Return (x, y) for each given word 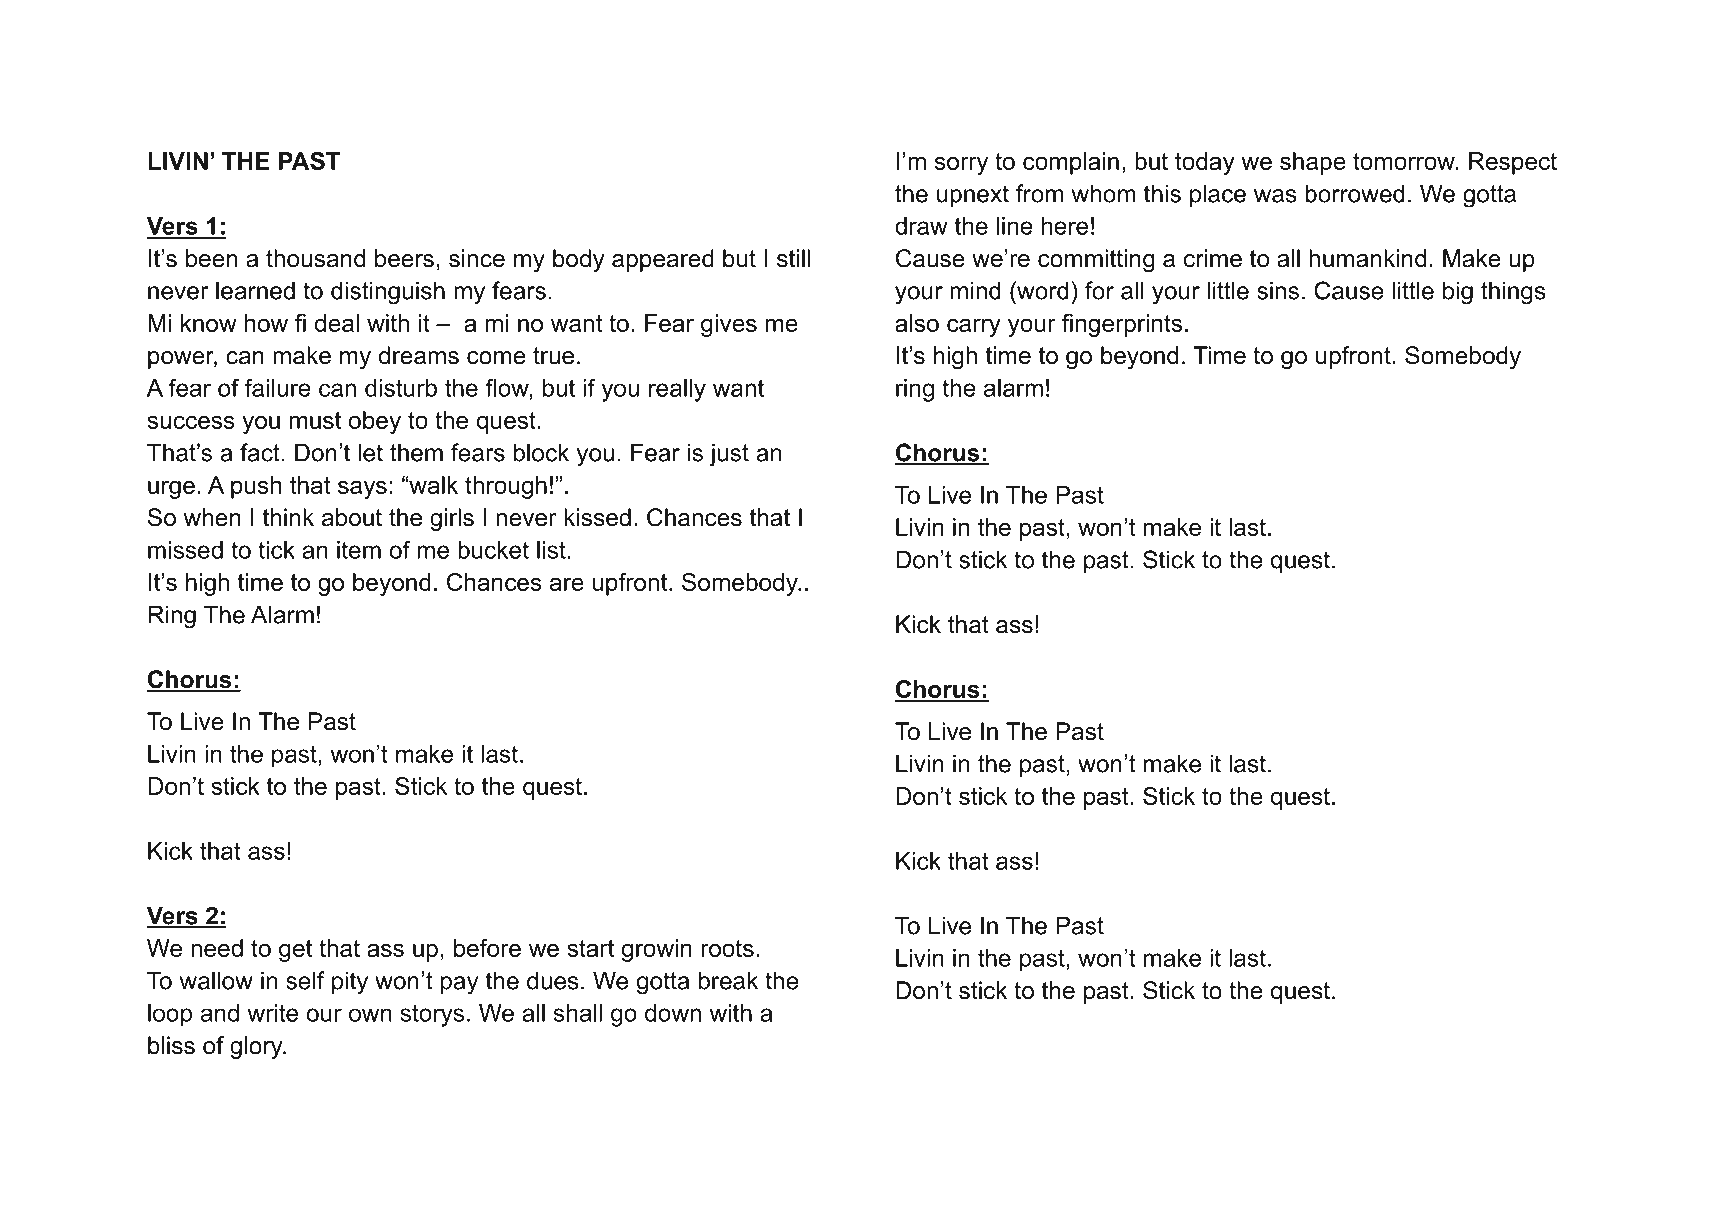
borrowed (1355, 193)
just (729, 455)
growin (656, 950)
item (359, 550)
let (371, 452)
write (272, 1013)
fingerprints (1122, 325)
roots (727, 948)
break (728, 980)
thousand (315, 258)
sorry (961, 165)
